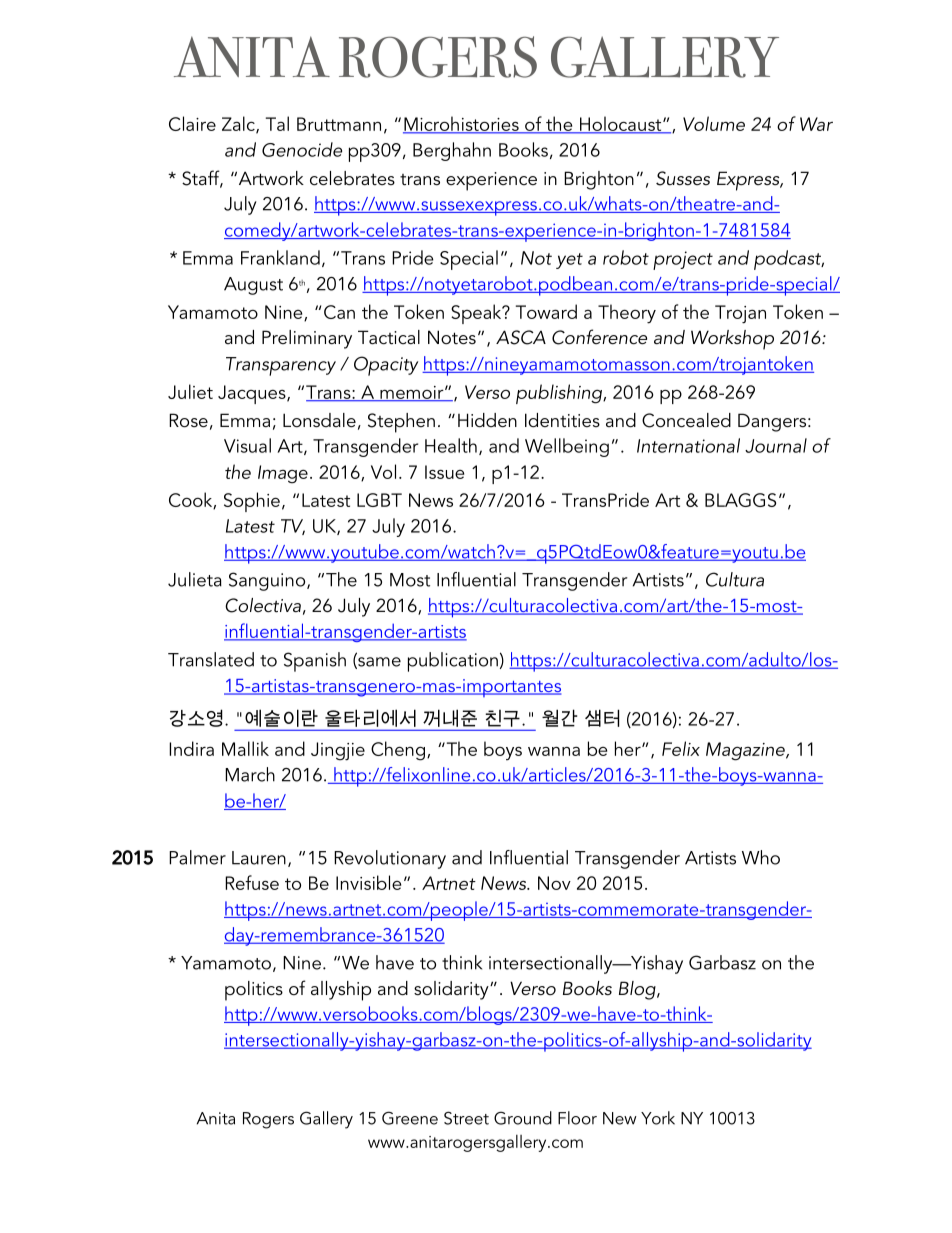 The width and height of the screenshot is (952, 1233). Describe the element at coordinates (688, 445) in the screenshot. I see `International` at that location.
